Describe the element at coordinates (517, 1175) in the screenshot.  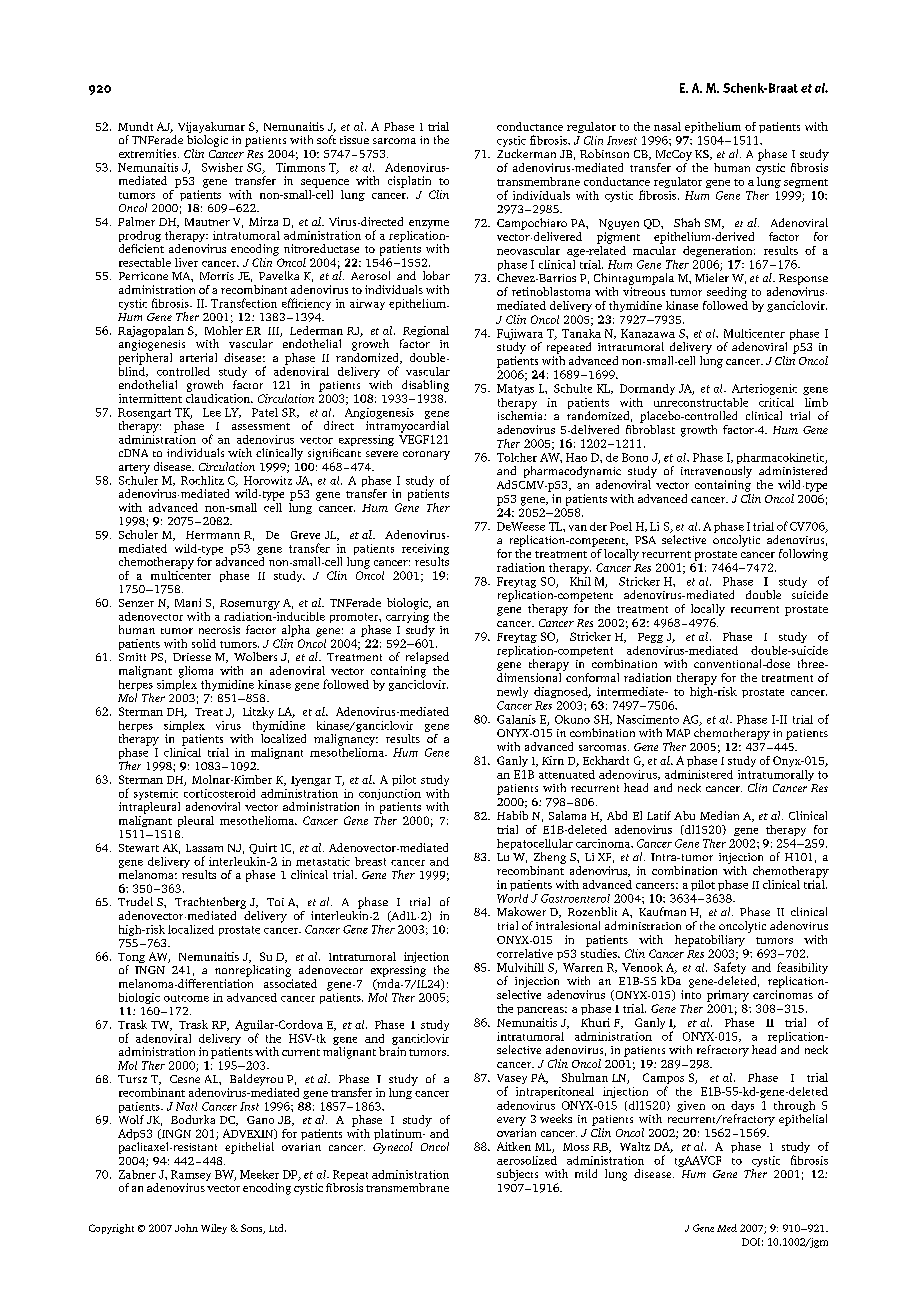
I see `subjects` at that location.
